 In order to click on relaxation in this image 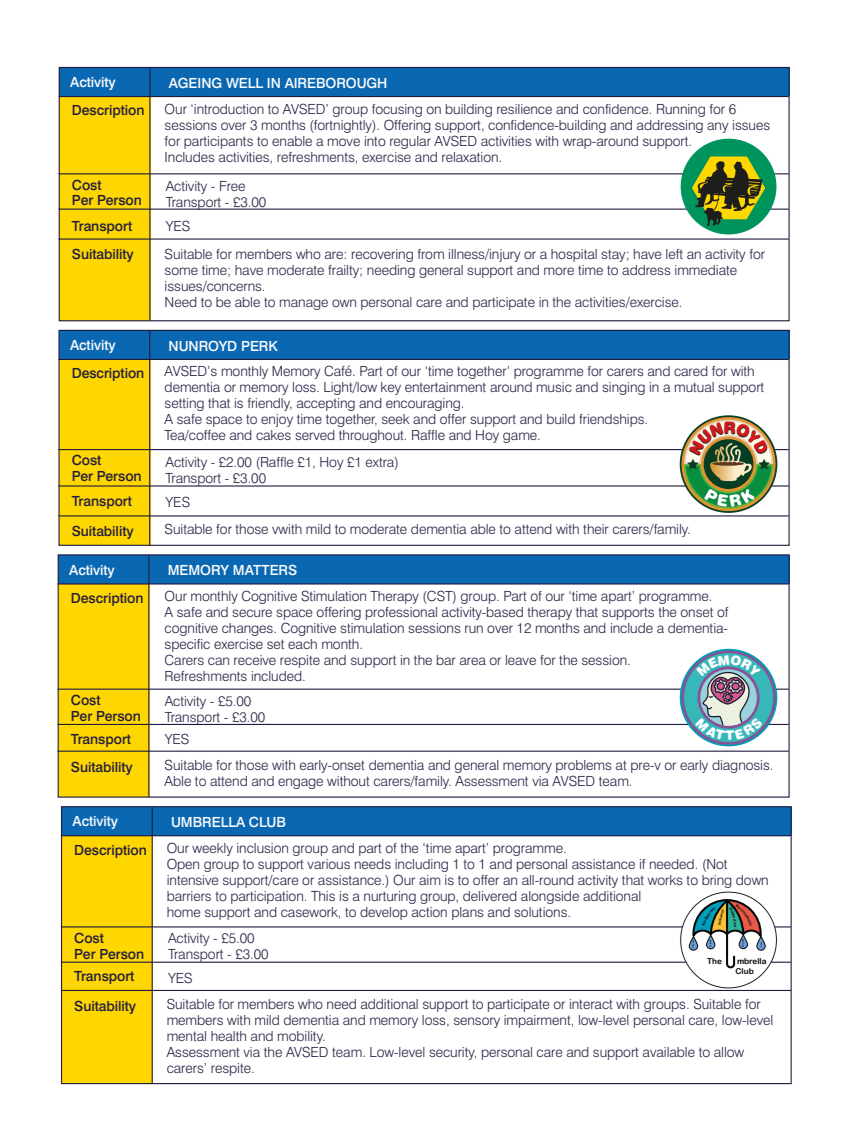, I will do `click(471, 157)`.
